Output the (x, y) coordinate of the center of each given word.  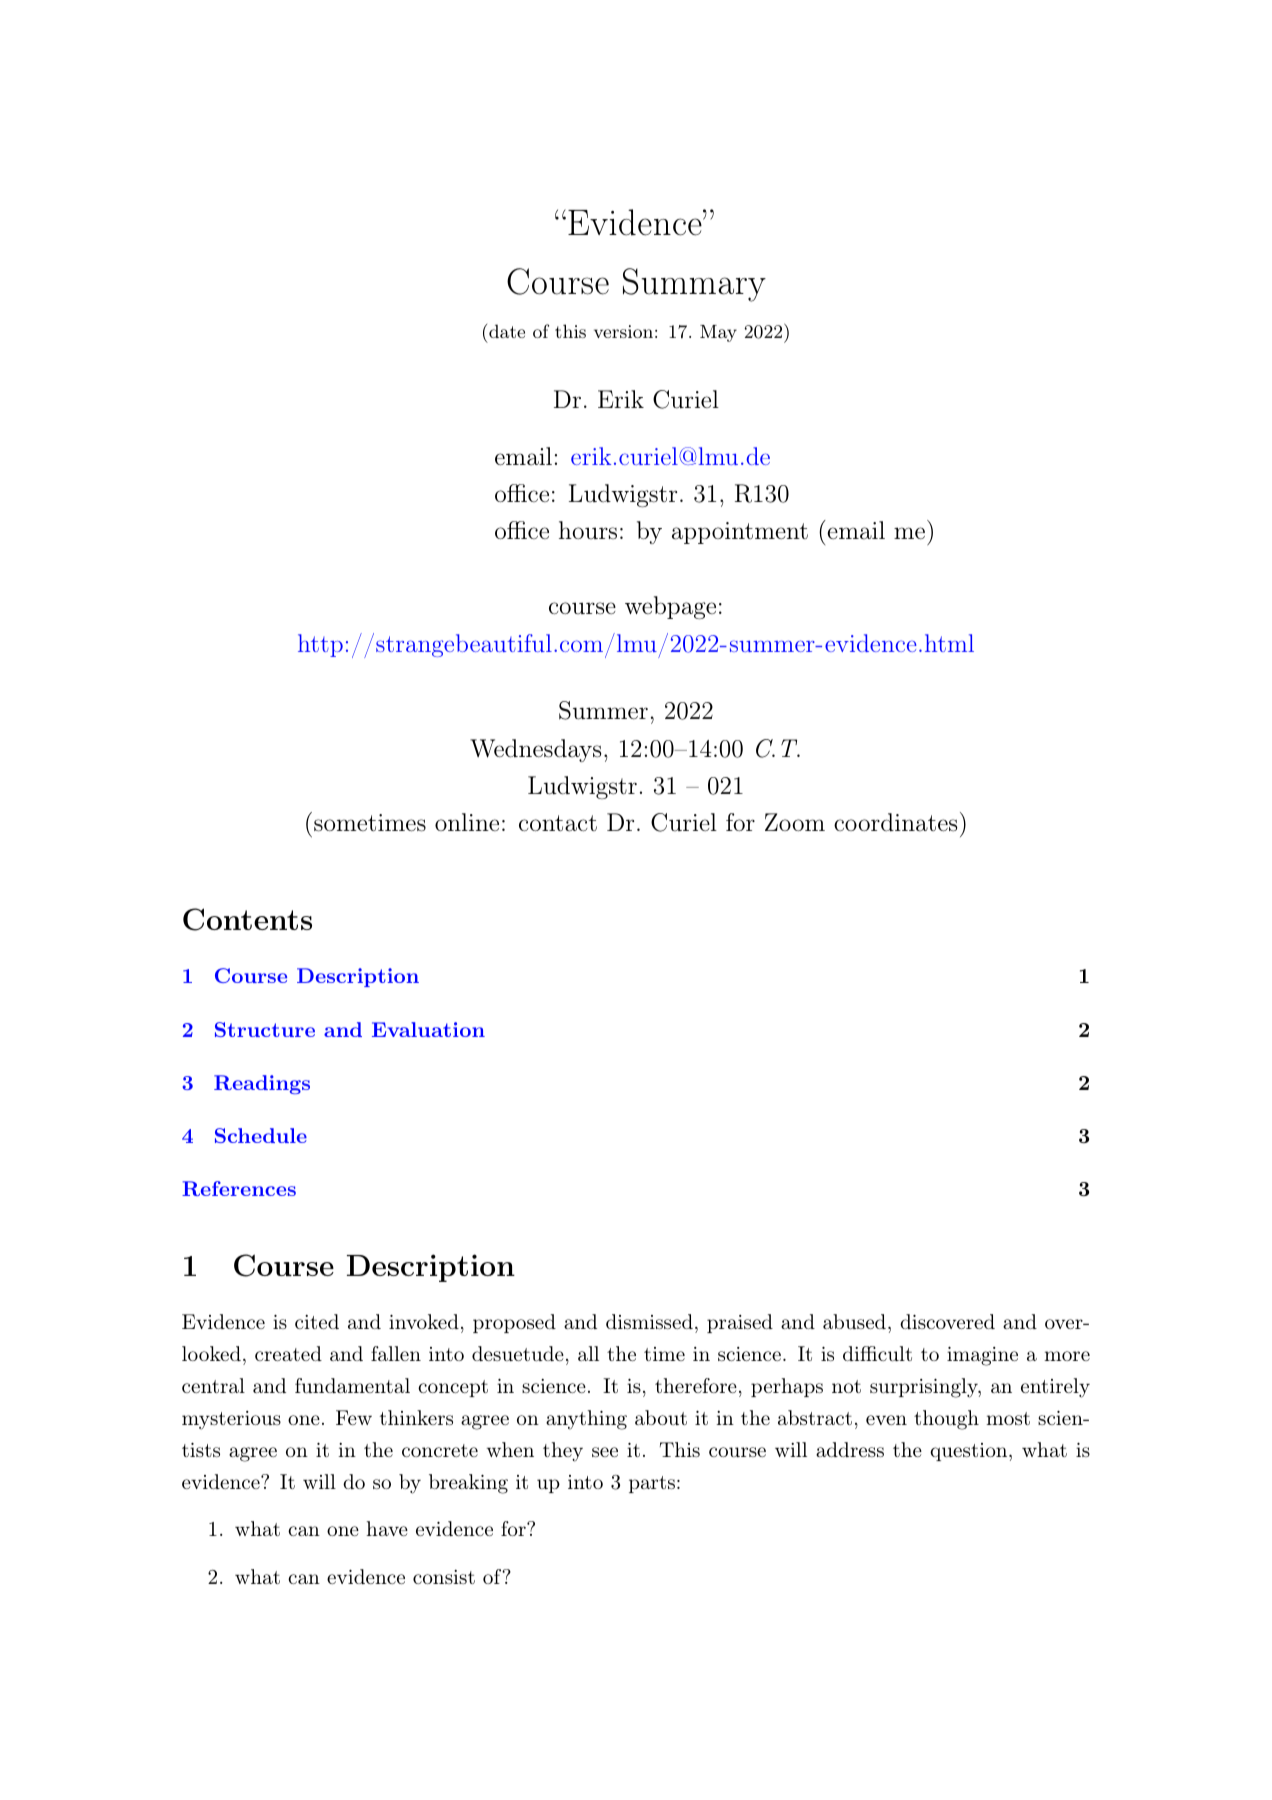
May (718, 333)
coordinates (896, 822)
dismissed (649, 1321)
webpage (670, 607)
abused (854, 1321)
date (507, 331)
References (239, 1188)
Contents (247, 919)
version (623, 331)
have (387, 1528)
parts (652, 1484)
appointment (740, 533)
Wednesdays (536, 750)
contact (558, 823)
